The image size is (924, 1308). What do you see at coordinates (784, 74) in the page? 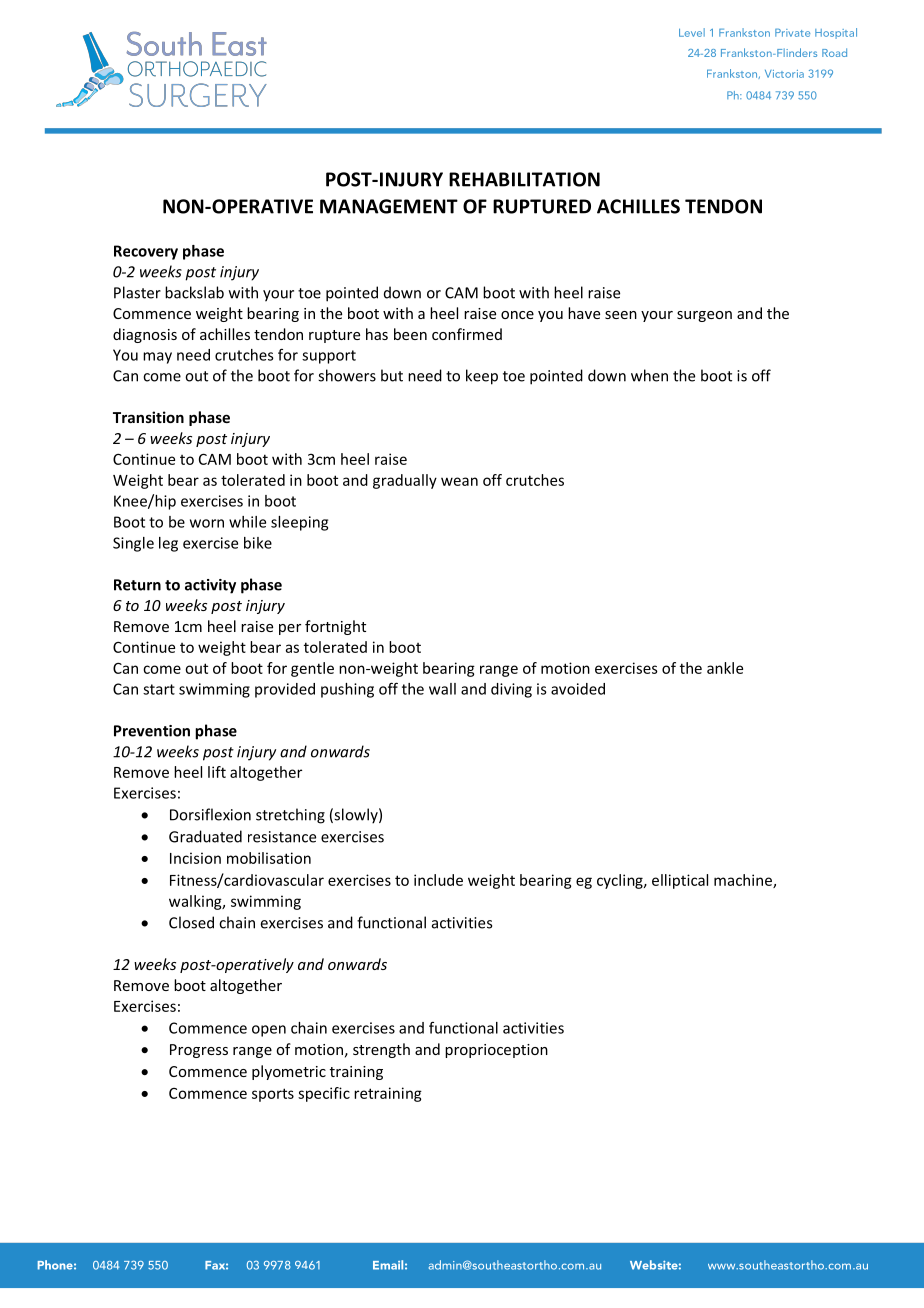
I see `Victoria` at bounding box center [784, 74].
